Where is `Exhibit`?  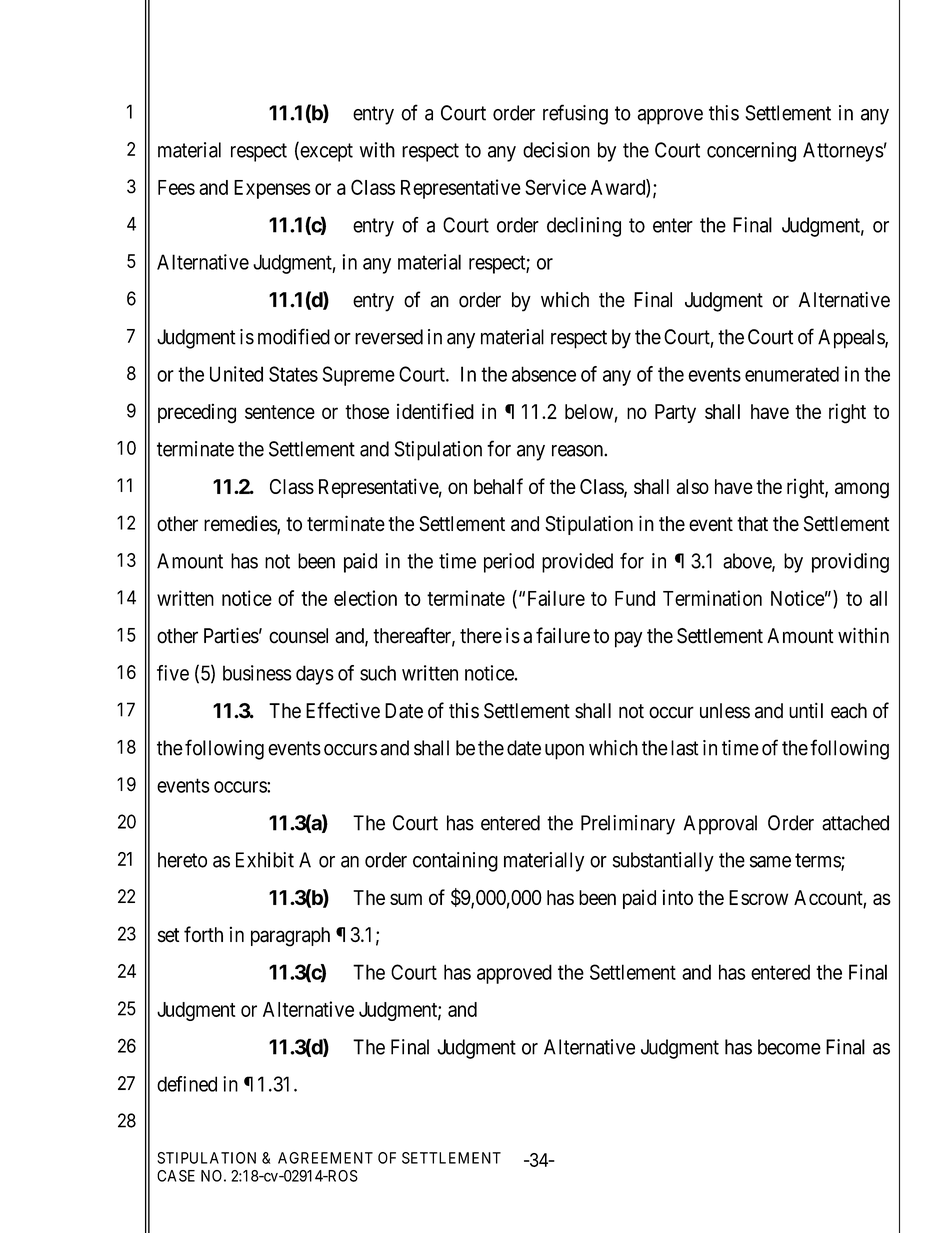 Exhibit is located at coordinates (265, 860).
